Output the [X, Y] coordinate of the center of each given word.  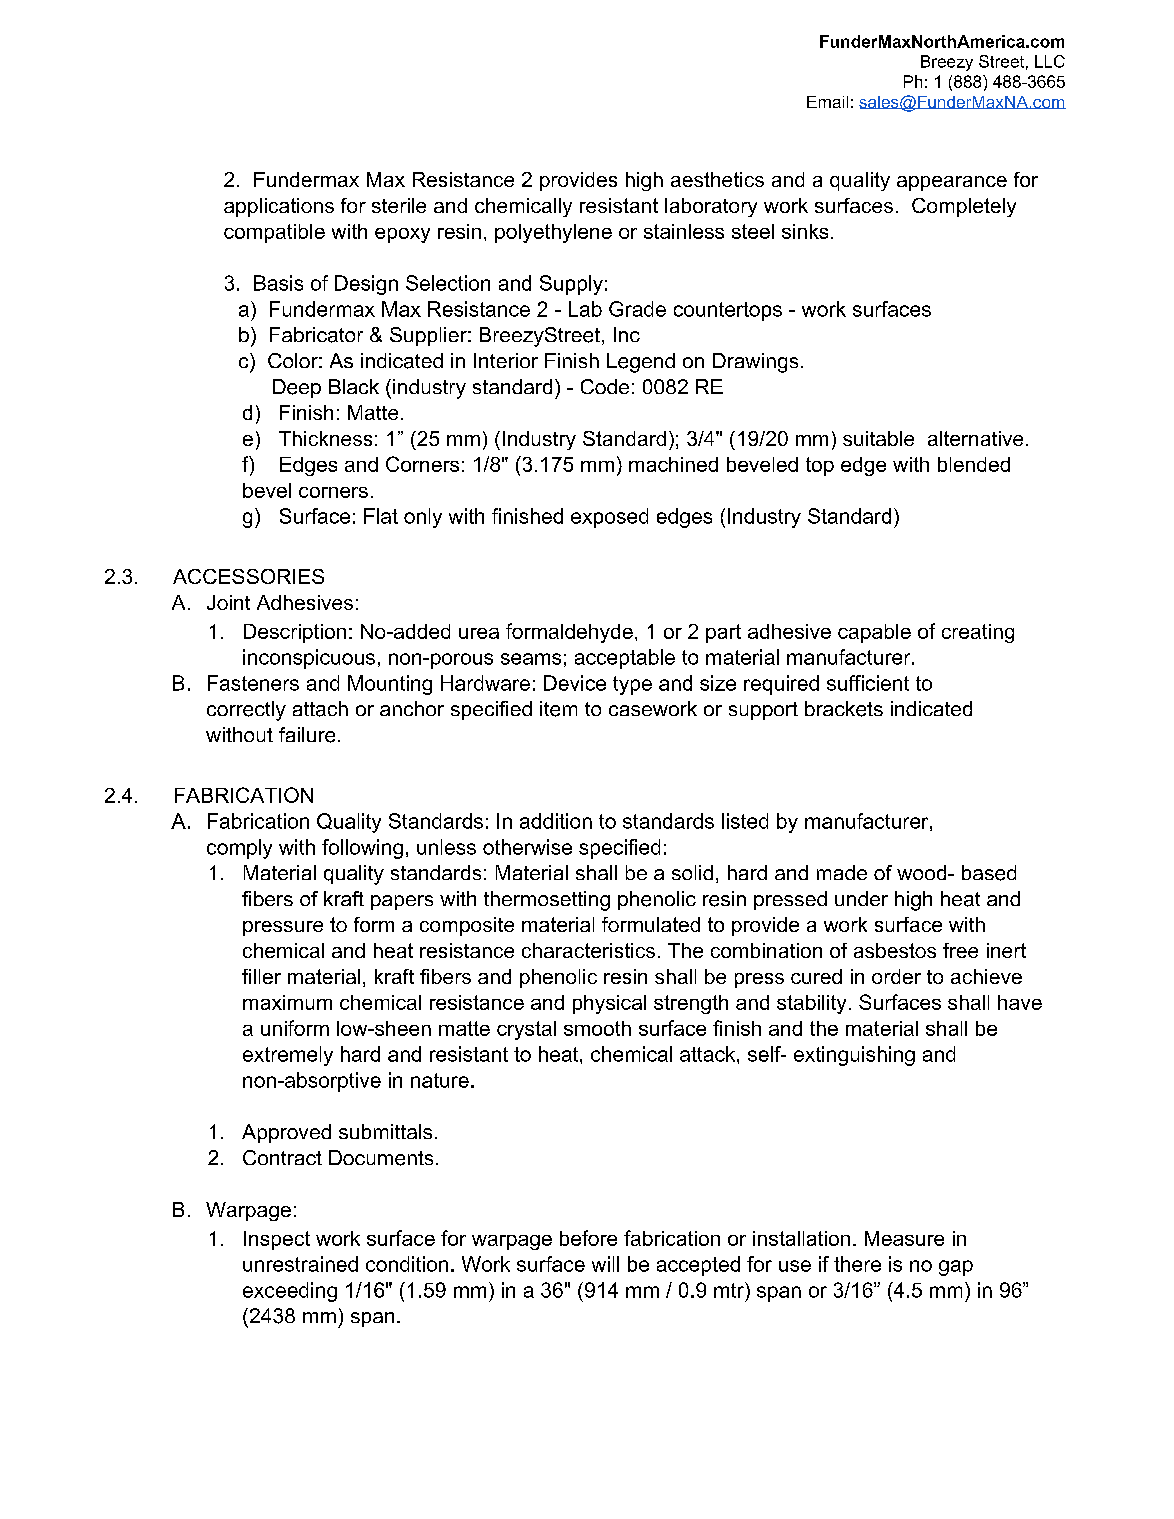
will [605, 1264]
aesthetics [717, 179]
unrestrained [300, 1264]
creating [978, 633]
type [632, 685]
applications [279, 207]
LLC [1050, 61]
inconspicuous [309, 659]
